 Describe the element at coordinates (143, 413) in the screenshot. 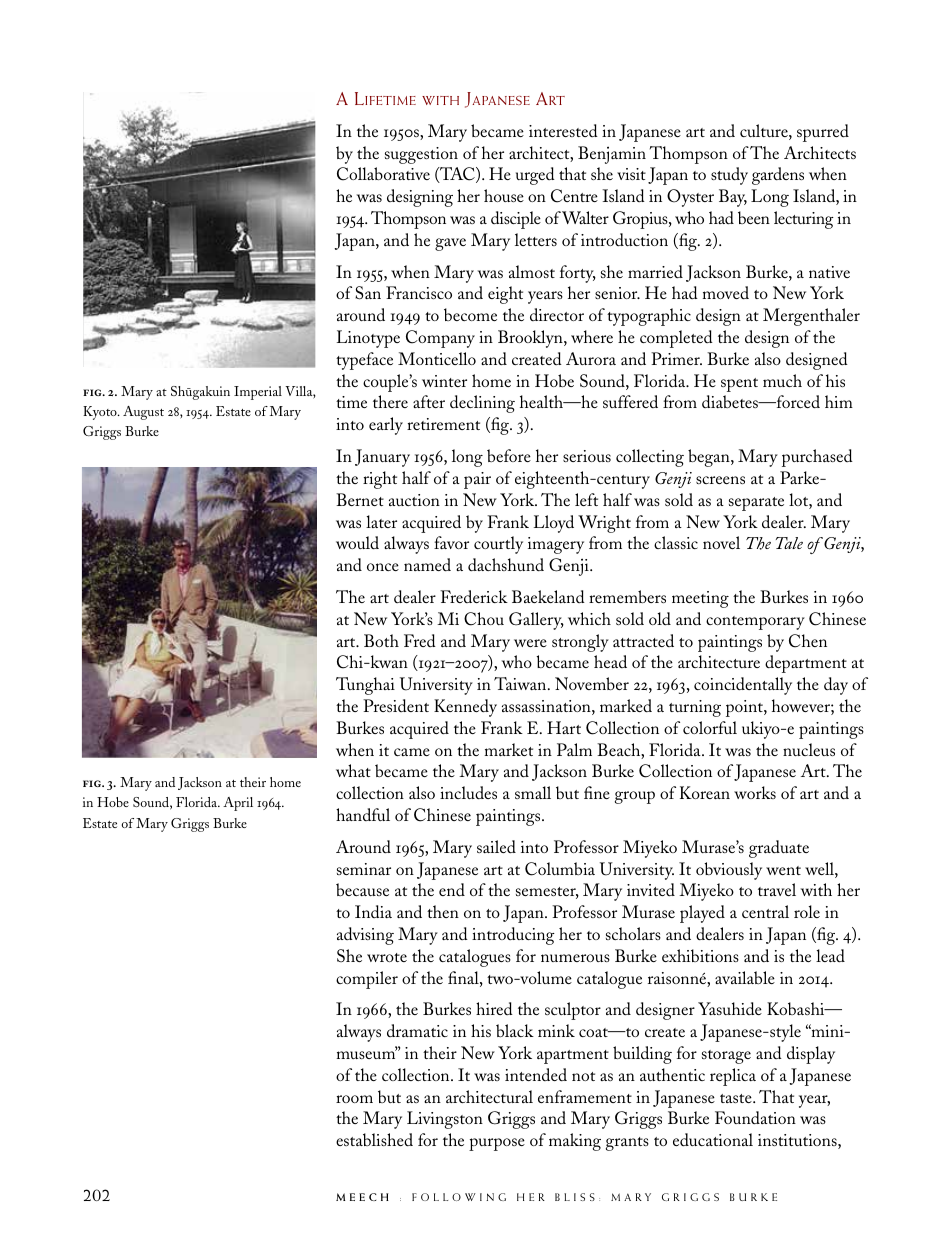

I see `August` at that location.
